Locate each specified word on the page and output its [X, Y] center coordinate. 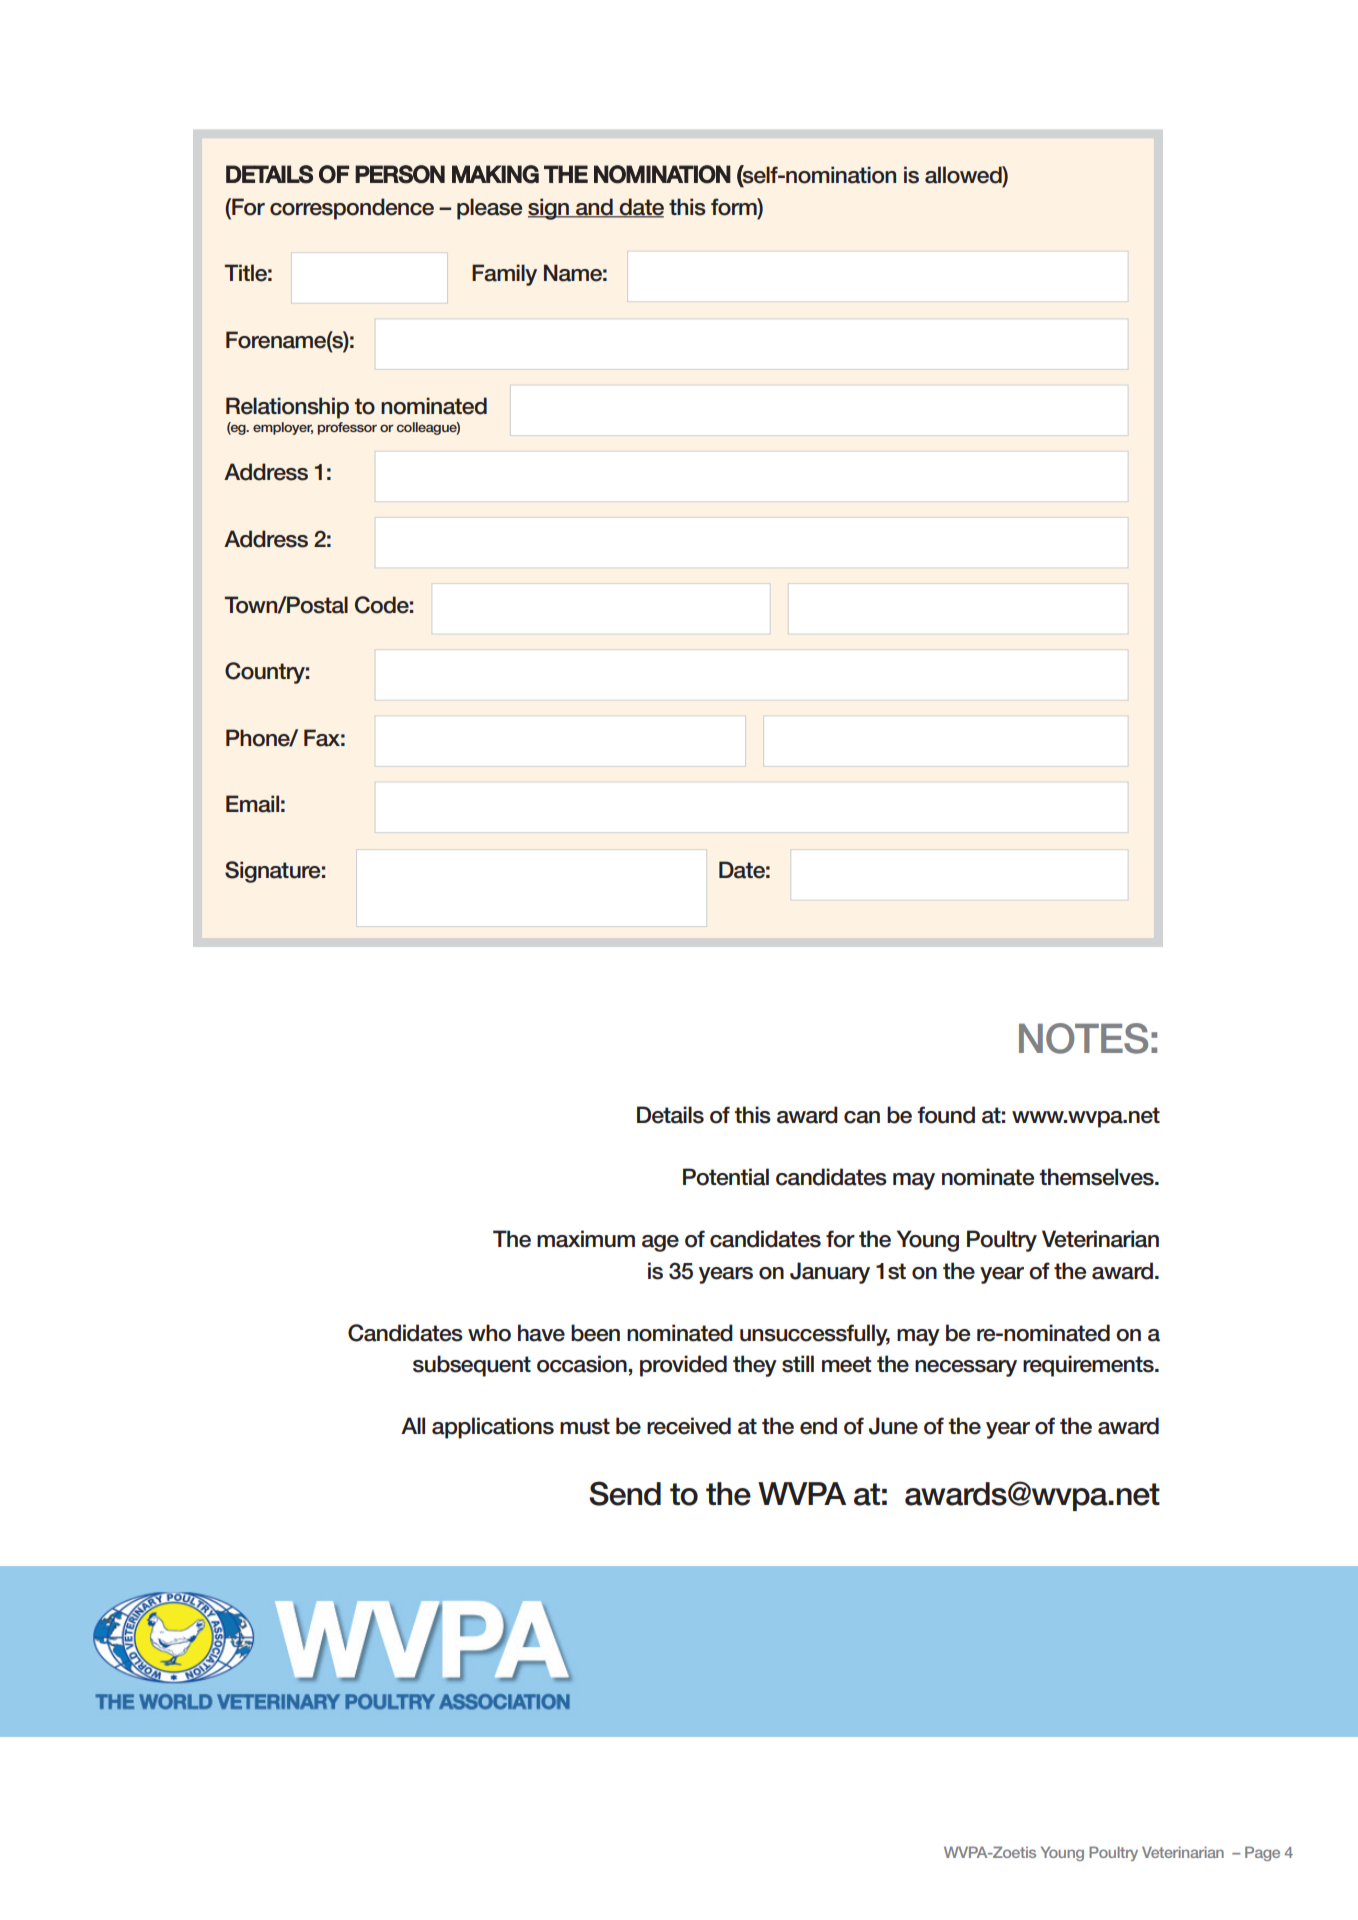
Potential [726, 1177]
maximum [586, 1239]
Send [625, 1493]
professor [347, 428]
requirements [1089, 1366]
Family [504, 275]
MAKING [495, 174]
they [755, 1366]
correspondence [352, 209]
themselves [1097, 1177]
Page [1262, 1853]
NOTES [1083, 1038]
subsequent [472, 1366]
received [689, 1426]
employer [283, 428]
